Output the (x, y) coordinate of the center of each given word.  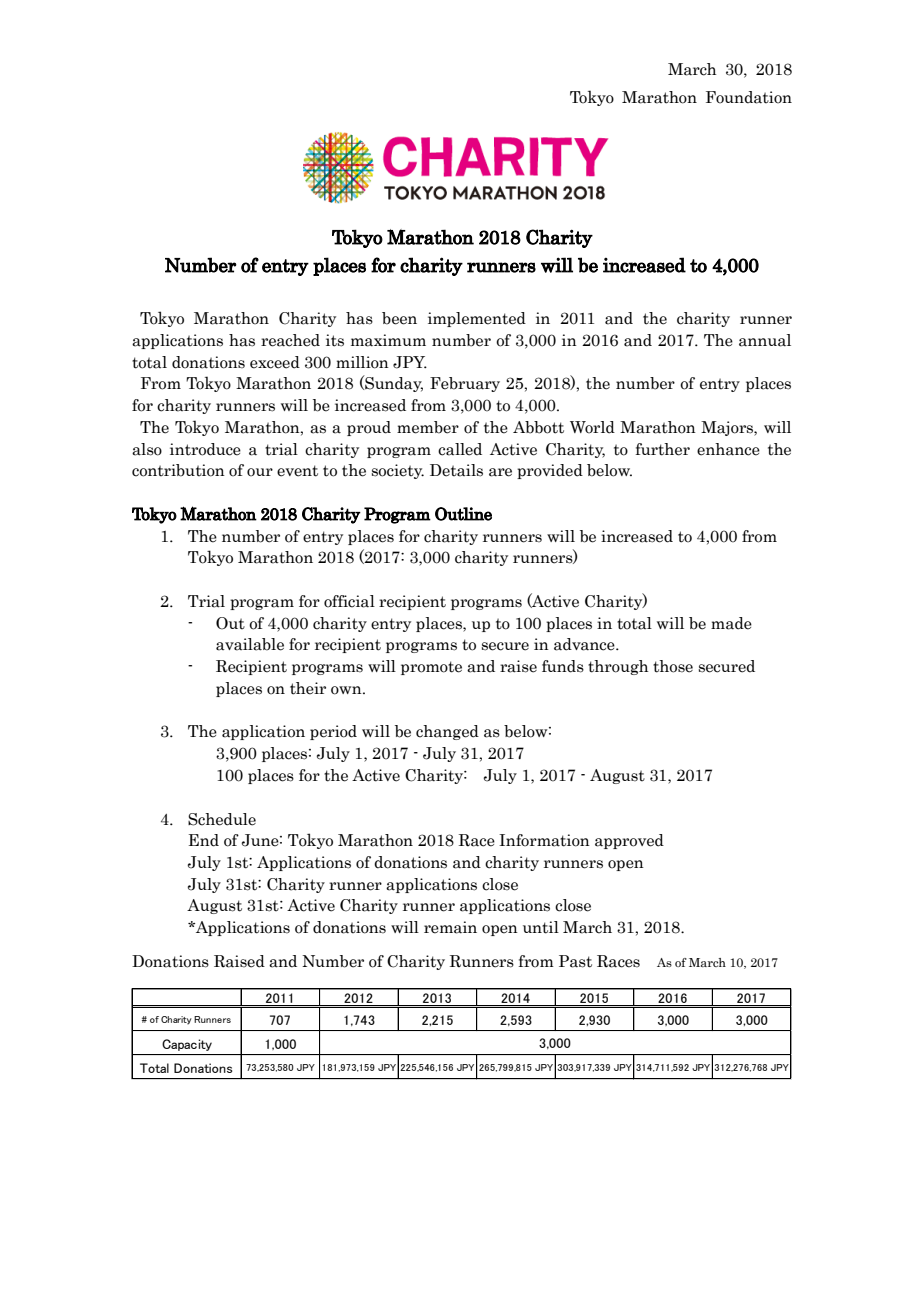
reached (290, 340)
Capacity (187, 1045)
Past (575, 961)
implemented (477, 319)
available (250, 644)
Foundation (749, 97)
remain (450, 927)
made (731, 623)
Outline (463, 514)
